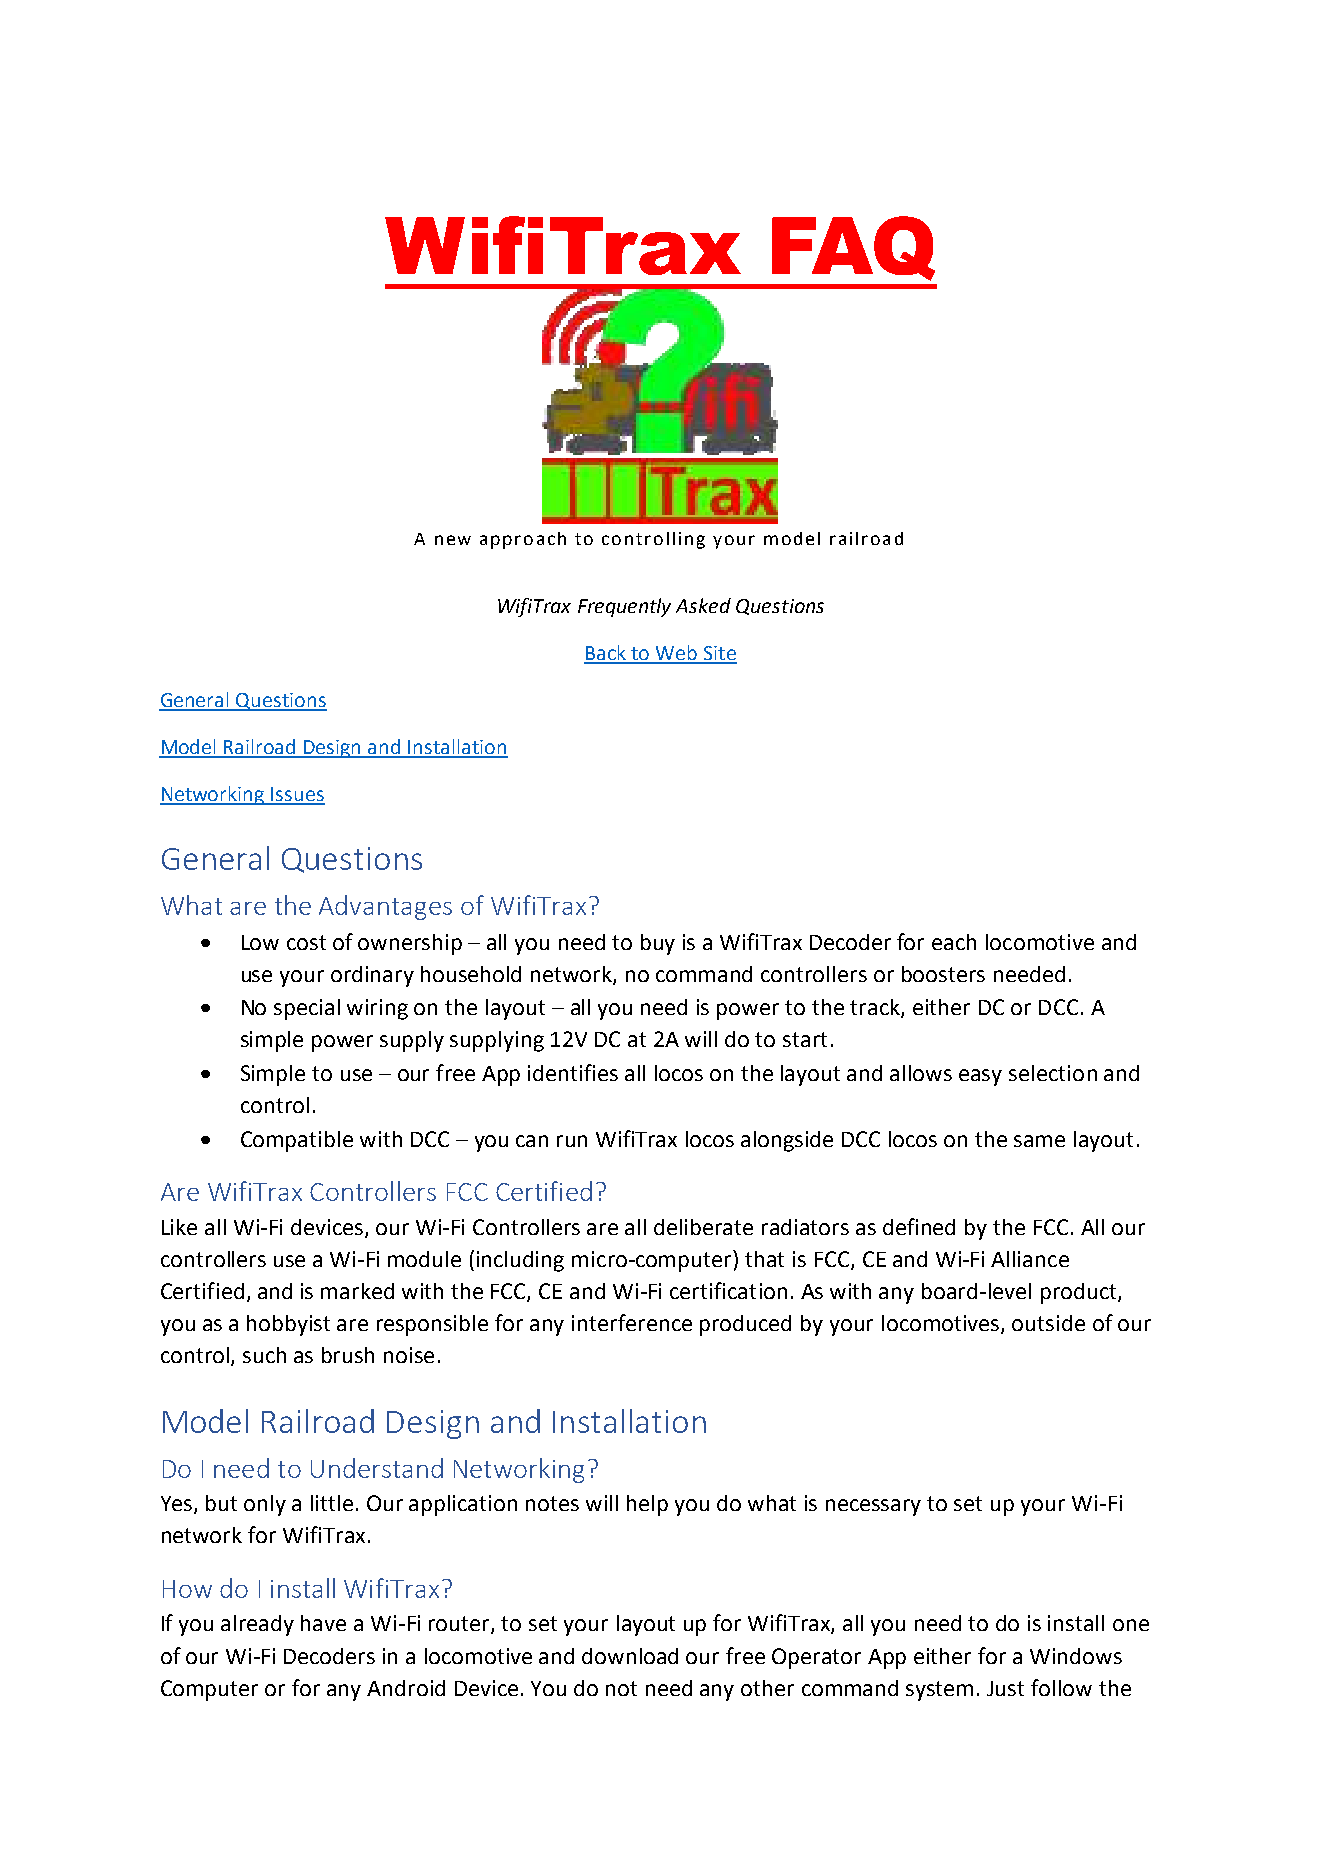  Describe the element at coordinates (453, 540) in the screenshot. I see `new` at that location.
